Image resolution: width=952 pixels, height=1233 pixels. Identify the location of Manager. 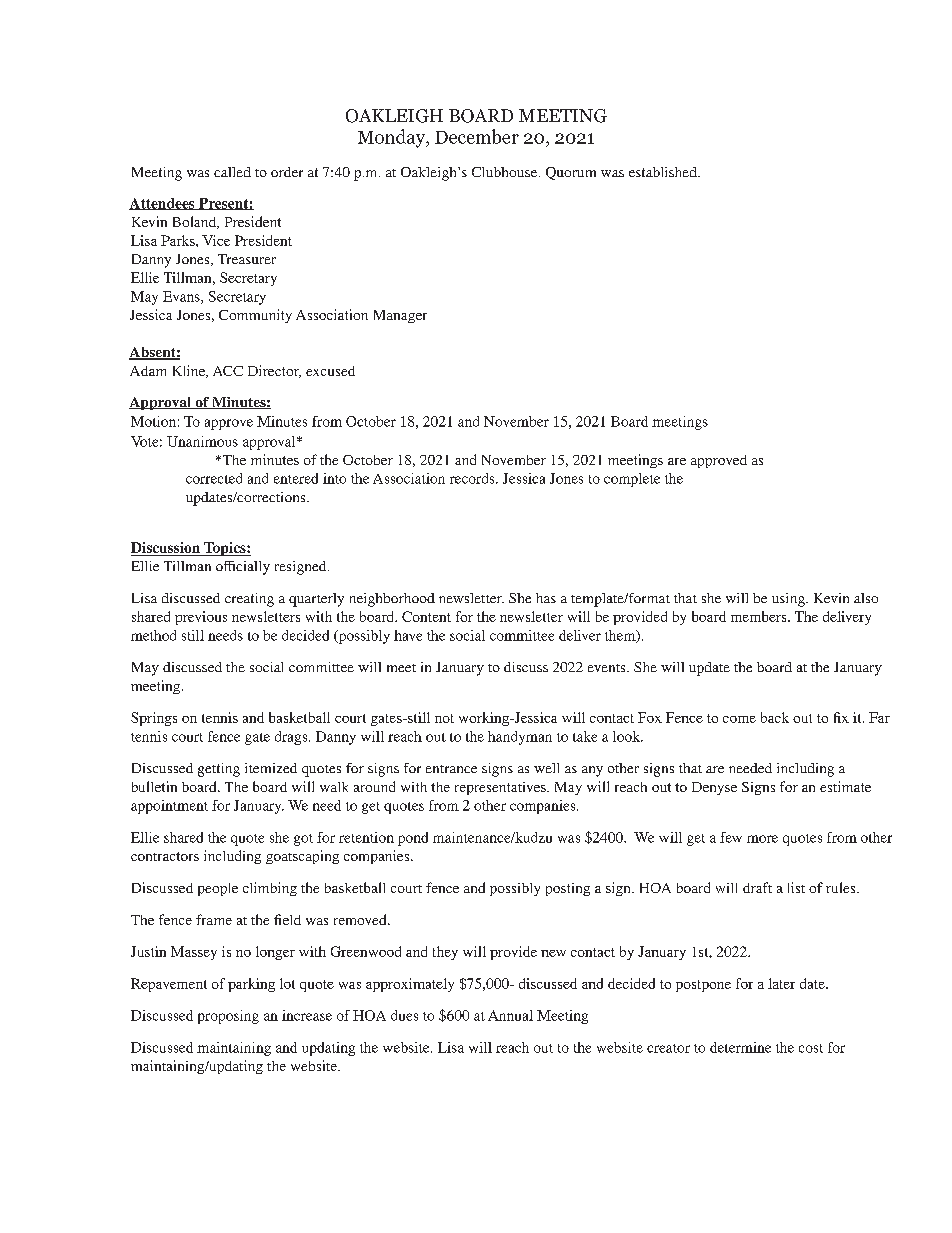
(400, 316).
